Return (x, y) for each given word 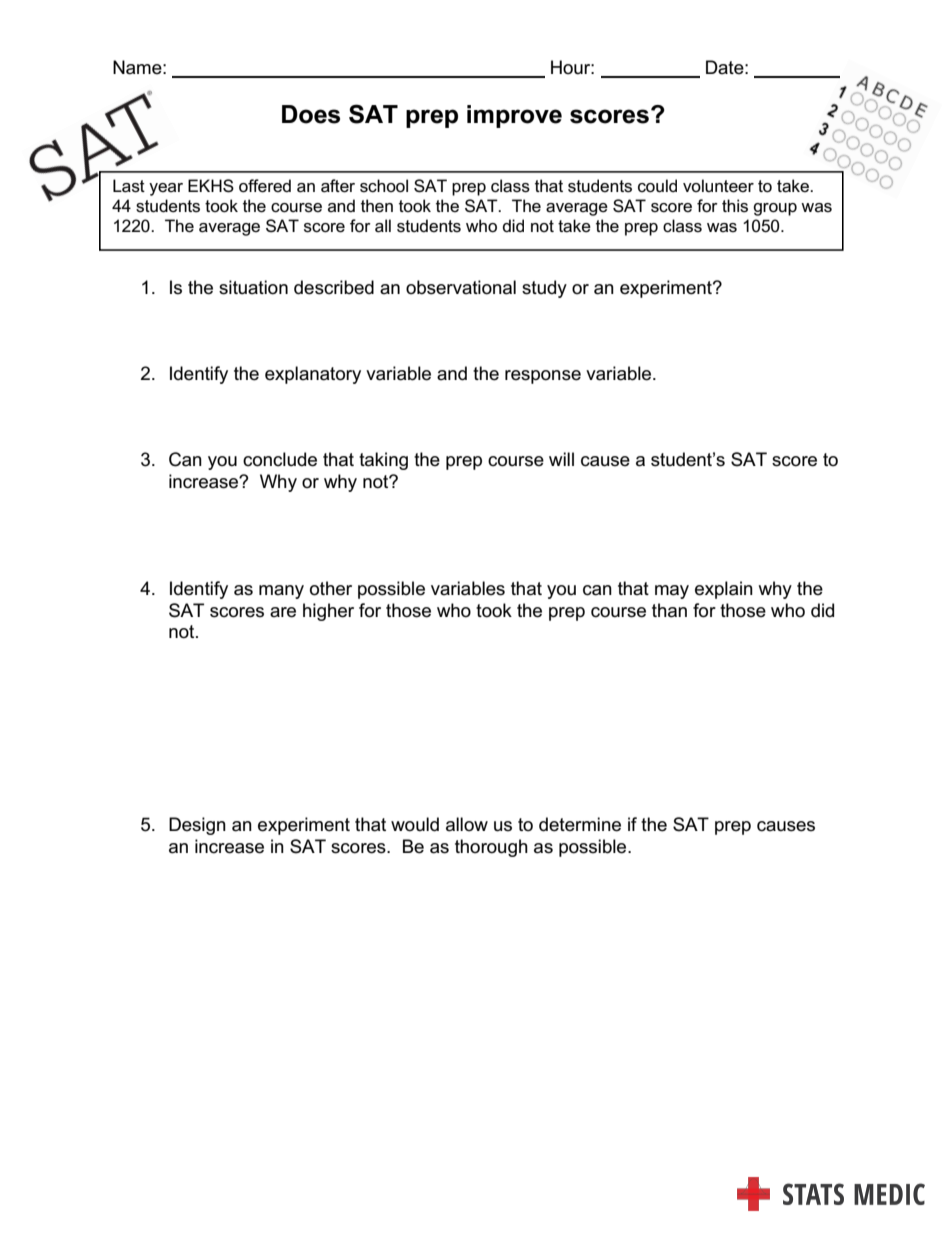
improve (514, 116)
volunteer (718, 186)
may (672, 592)
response (543, 377)
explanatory (313, 375)
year (166, 189)
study (544, 289)
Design (197, 826)
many (281, 592)
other (331, 588)
